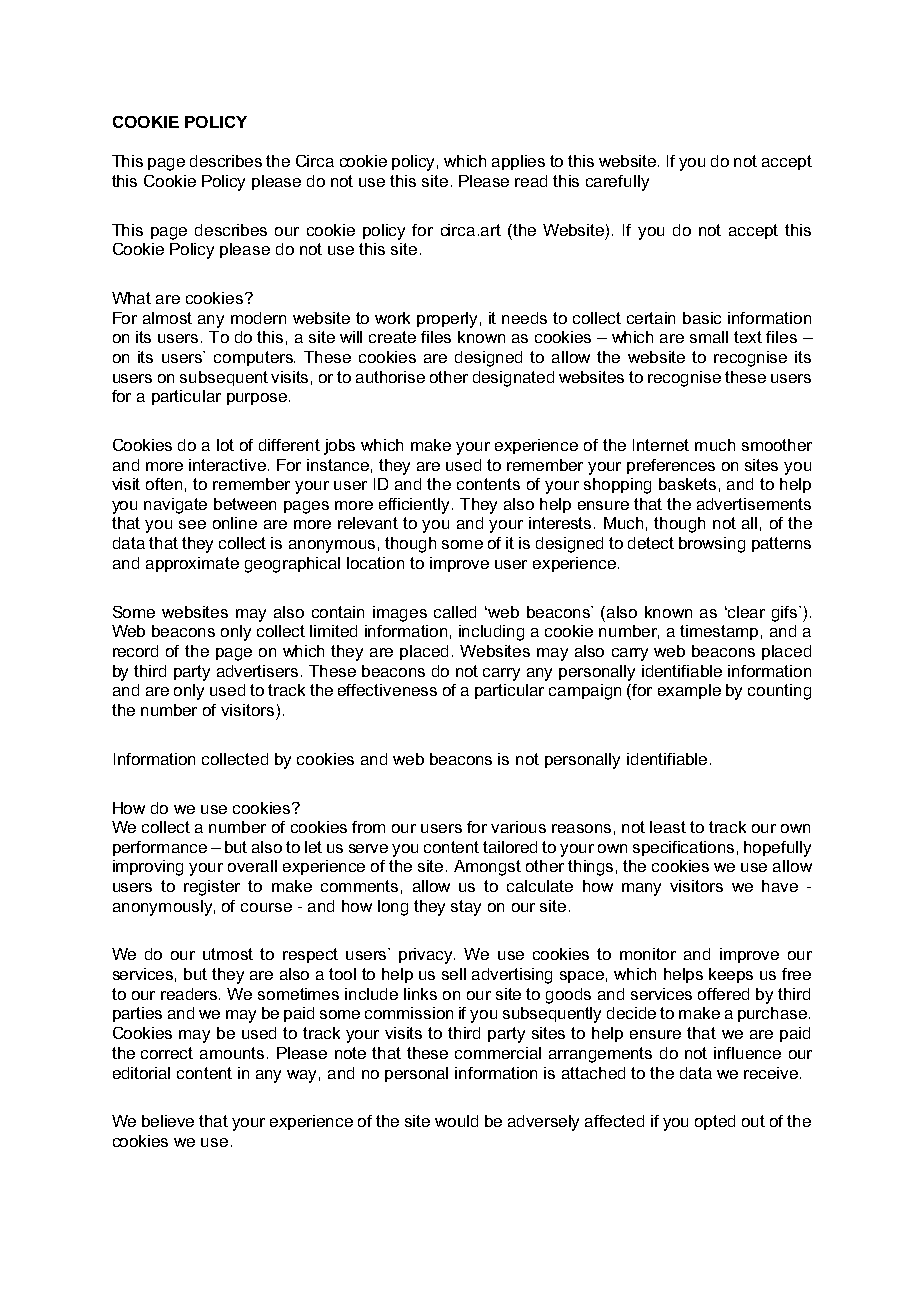  I want to click on What, so click(131, 298).
